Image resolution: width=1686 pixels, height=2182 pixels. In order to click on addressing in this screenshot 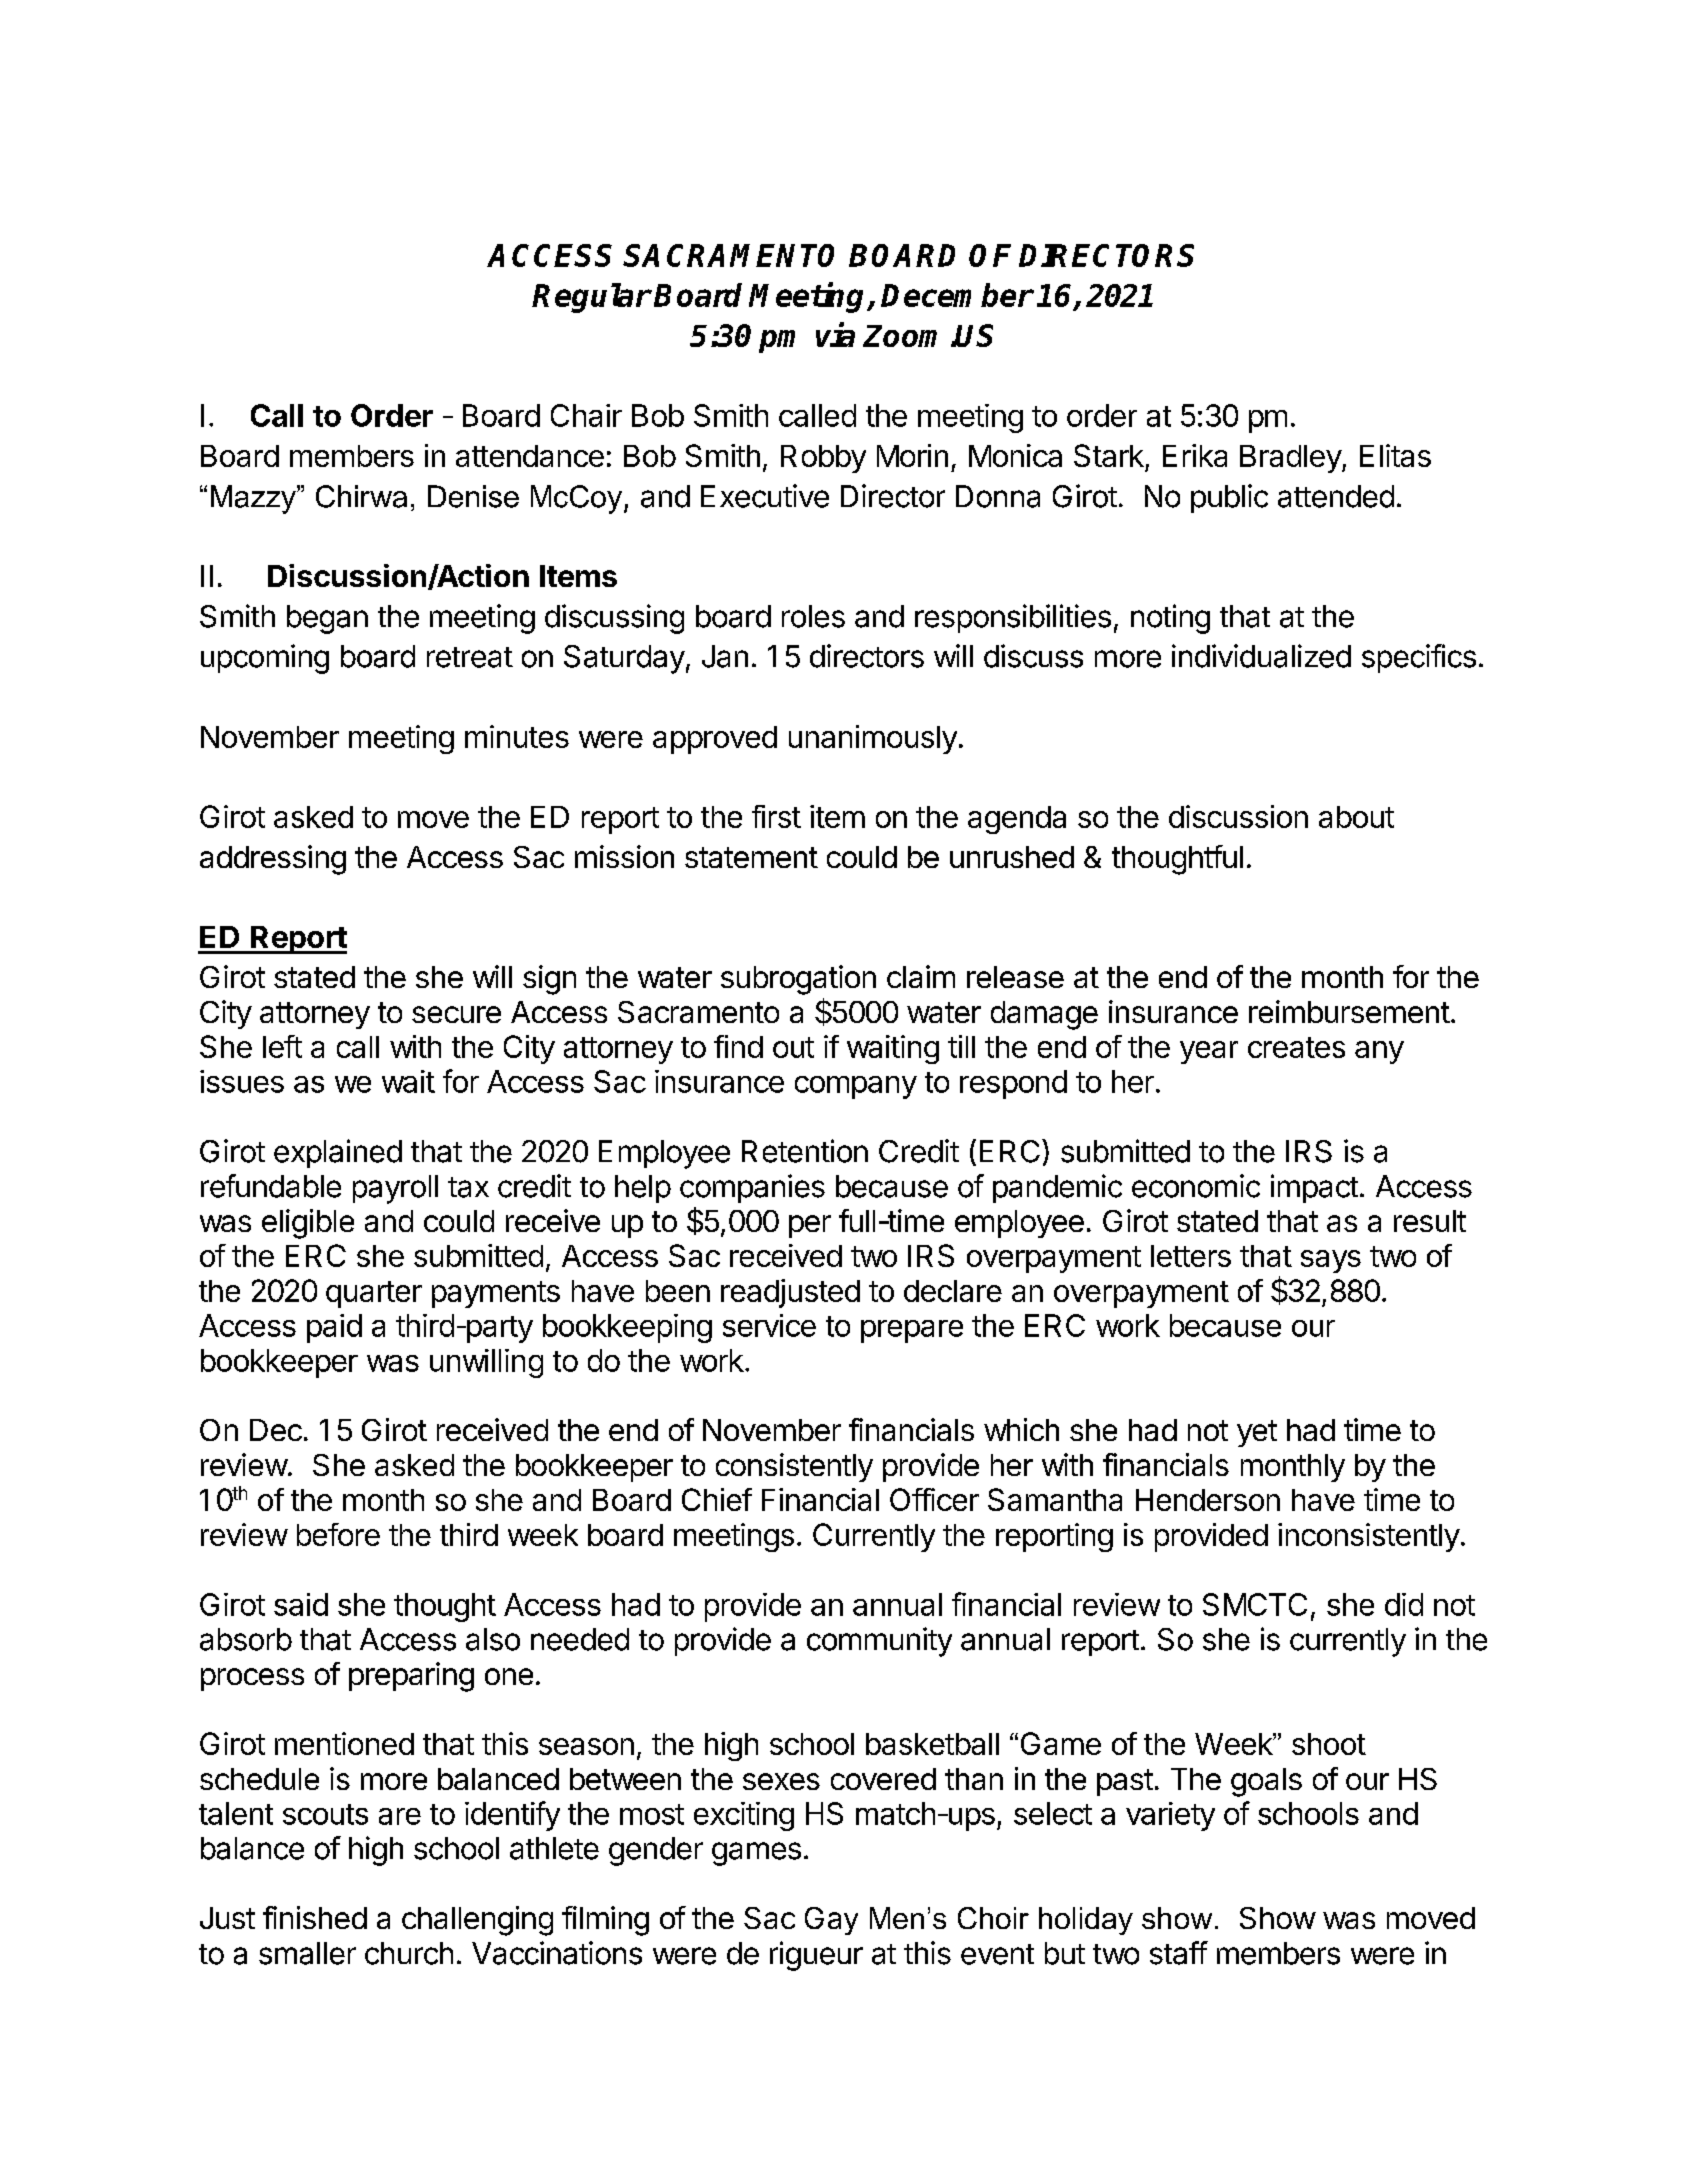, I will do `click(273, 860)`.
